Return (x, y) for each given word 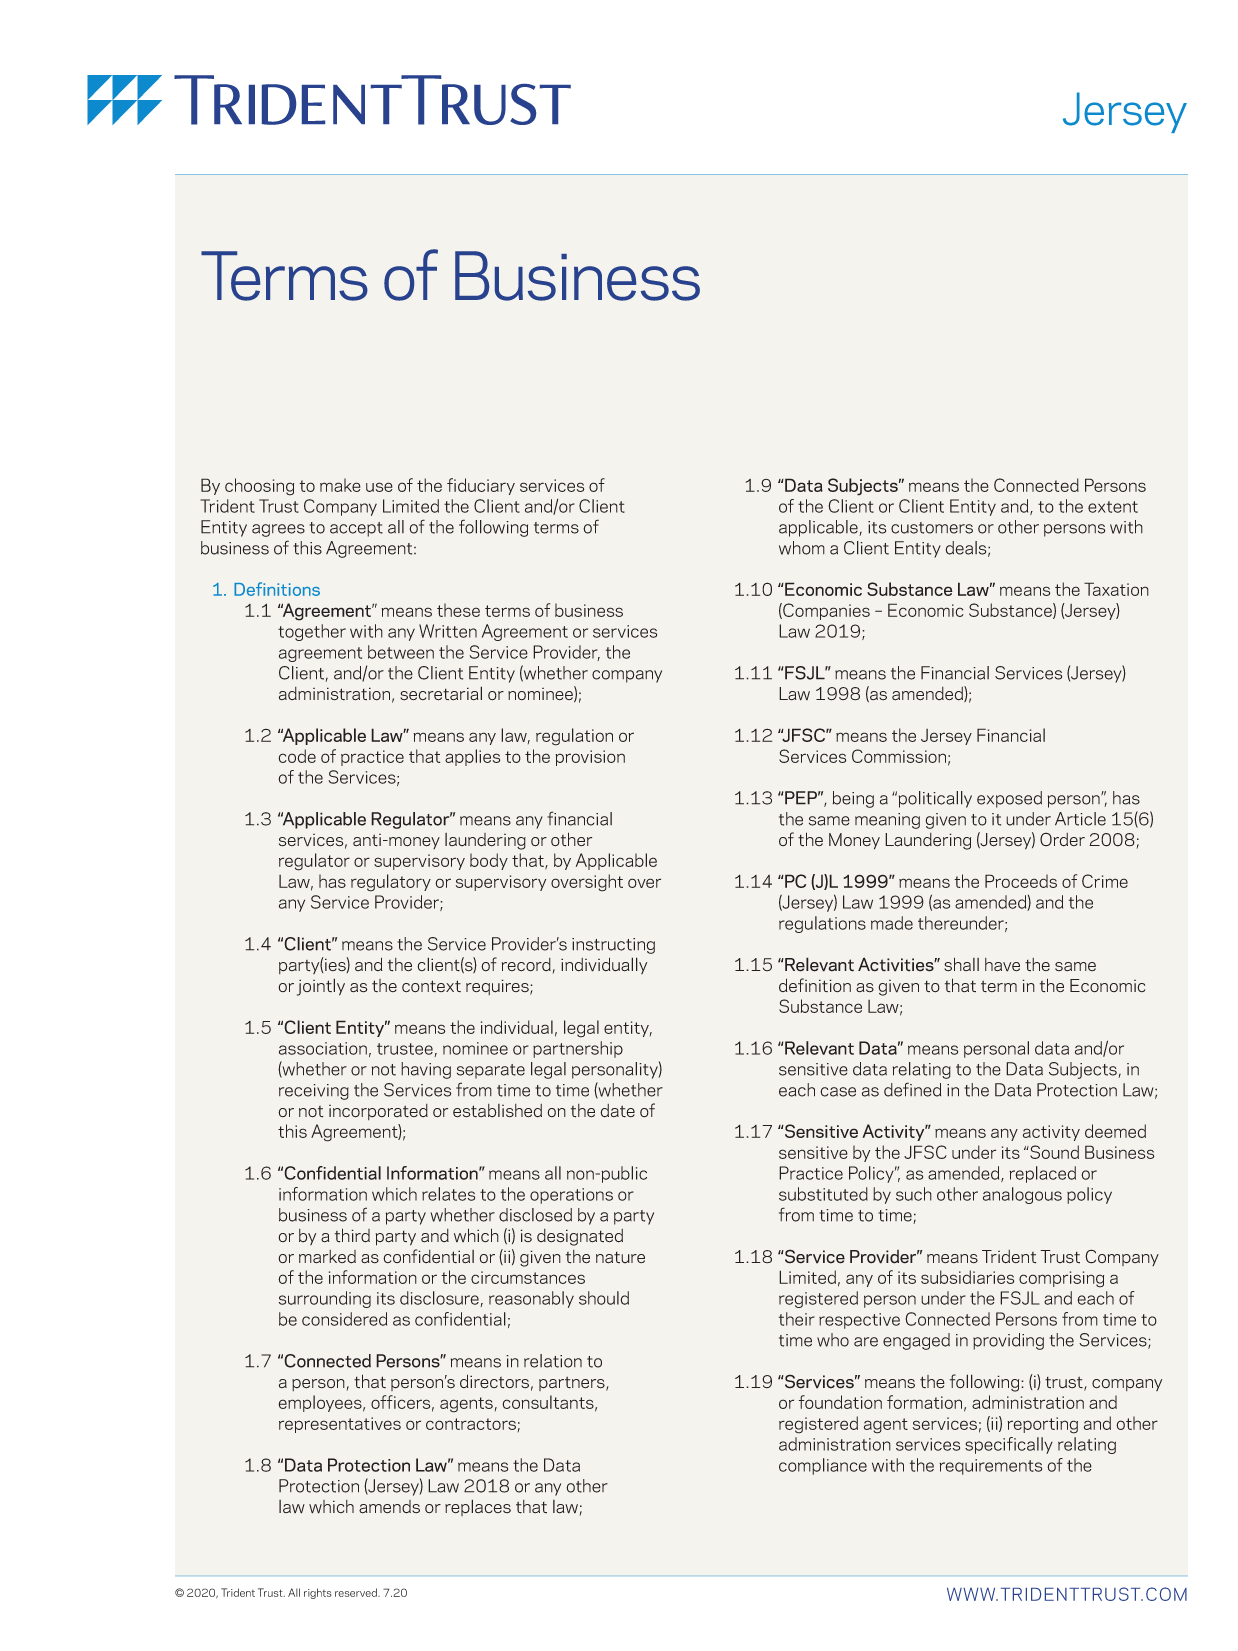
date (617, 1111)
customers (932, 528)
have (1002, 965)
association (323, 1048)
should (604, 1298)
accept (356, 529)
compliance (823, 1466)
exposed (1009, 799)
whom (802, 548)
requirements (990, 1467)
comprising (1061, 1279)
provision (590, 758)
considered (344, 1319)
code (297, 756)
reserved (357, 1592)
